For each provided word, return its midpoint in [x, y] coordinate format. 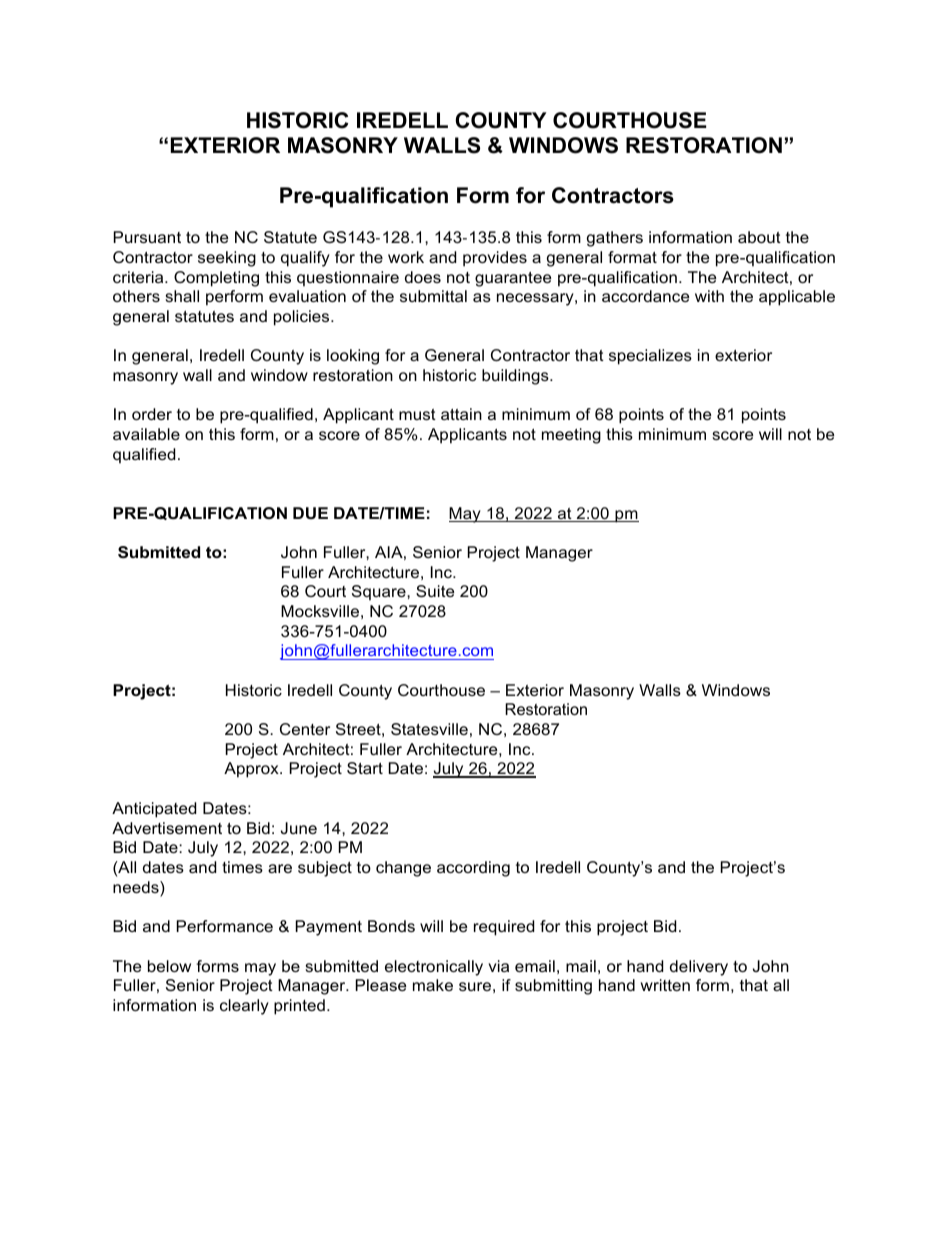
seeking [227, 259]
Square [380, 593]
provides [495, 259]
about [759, 237]
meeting [571, 436]
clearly [244, 1007]
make [433, 985]
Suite [435, 591]
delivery [699, 968]
